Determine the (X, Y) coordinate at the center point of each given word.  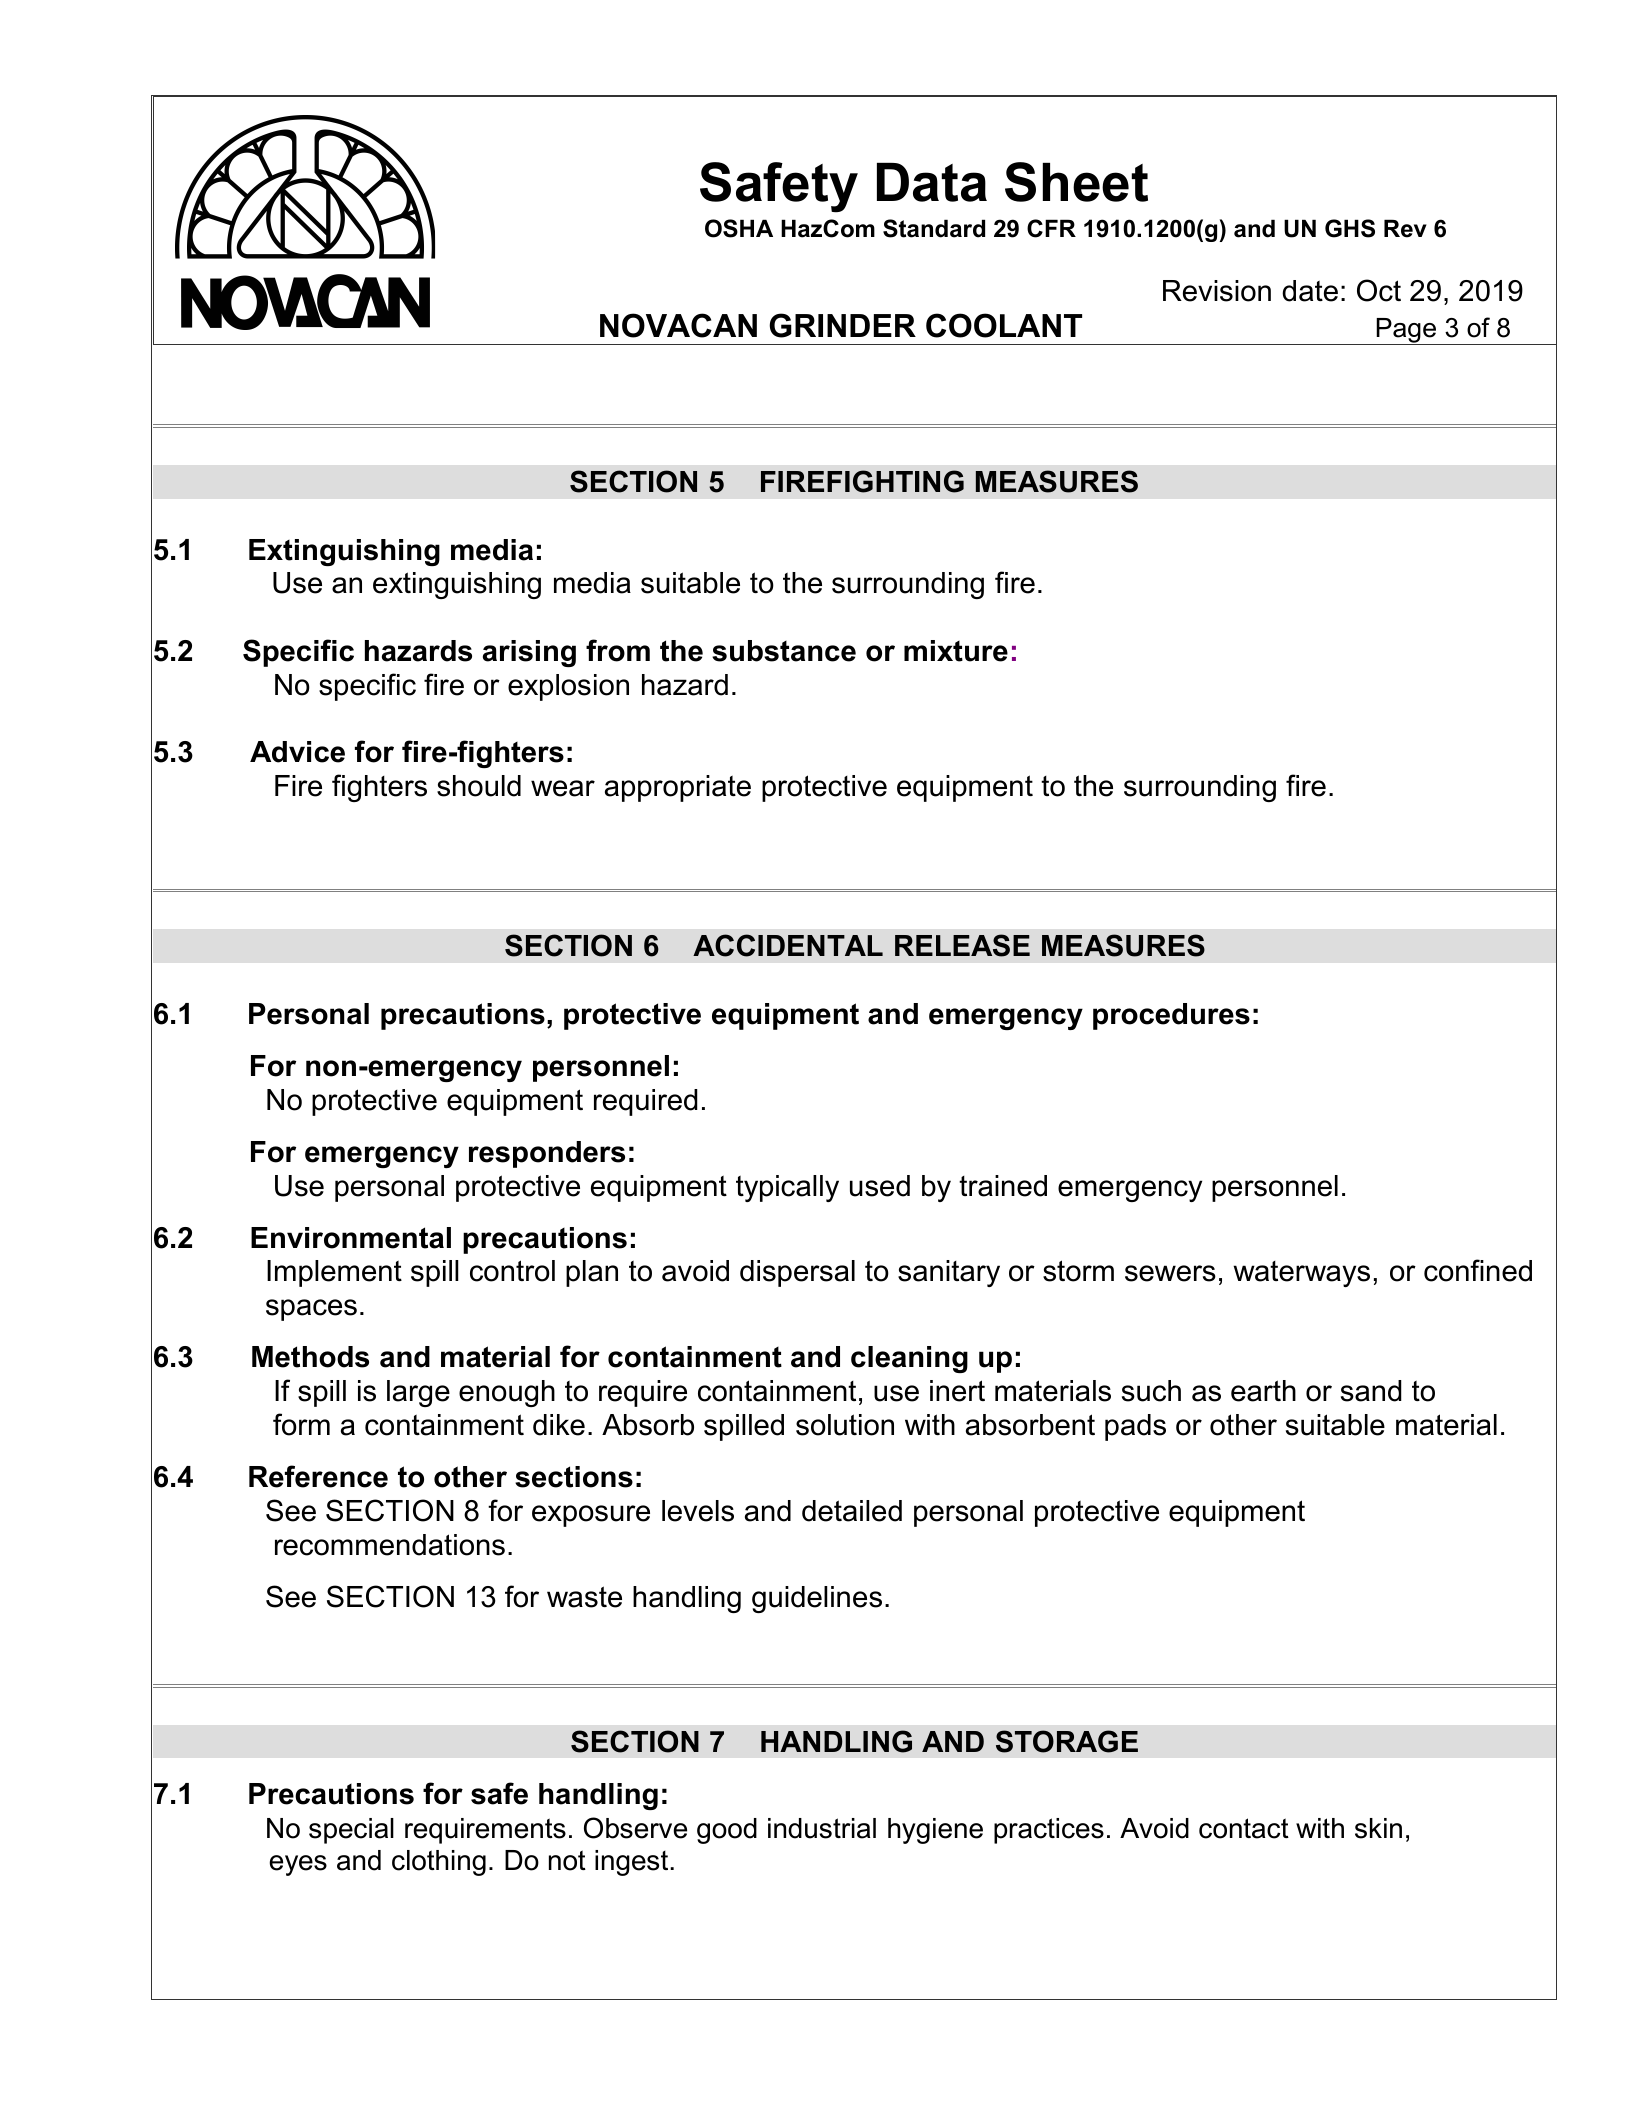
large (418, 1393)
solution (845, 1425)
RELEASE (962, 945)
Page (1406, 331)
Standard (934, 228)
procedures (1171, 1016)
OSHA (739, 228)
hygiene (935, 1831)
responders (547, 1154)
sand (1371, 1391)
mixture (956, 651)
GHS (1350, 228)
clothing (439, 1863)
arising (529, 653)
